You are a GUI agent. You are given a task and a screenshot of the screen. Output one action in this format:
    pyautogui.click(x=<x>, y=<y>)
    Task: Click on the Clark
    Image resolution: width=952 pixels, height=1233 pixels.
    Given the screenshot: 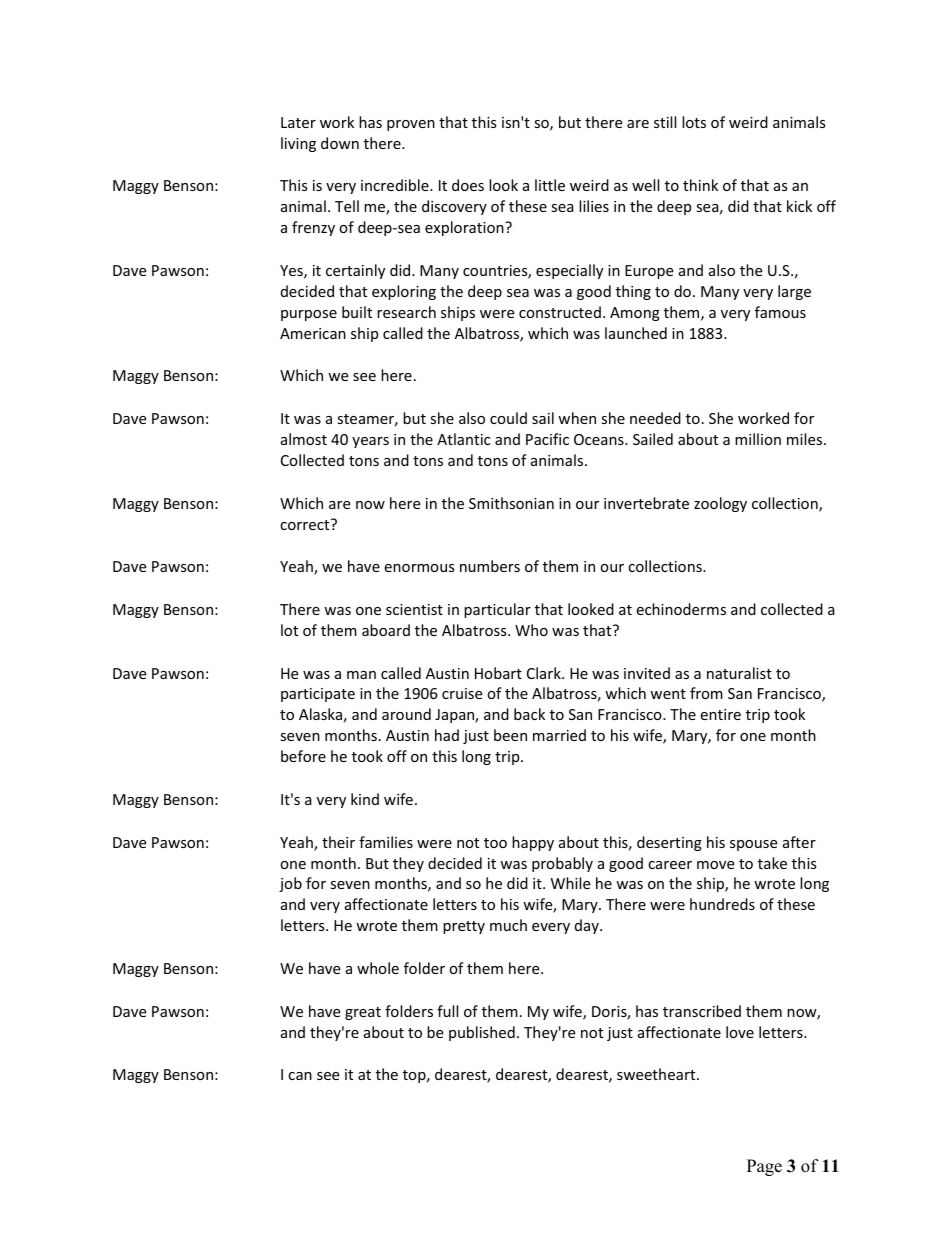 What is the action you would take?
    pyautogui.click(x=545, y=673)
